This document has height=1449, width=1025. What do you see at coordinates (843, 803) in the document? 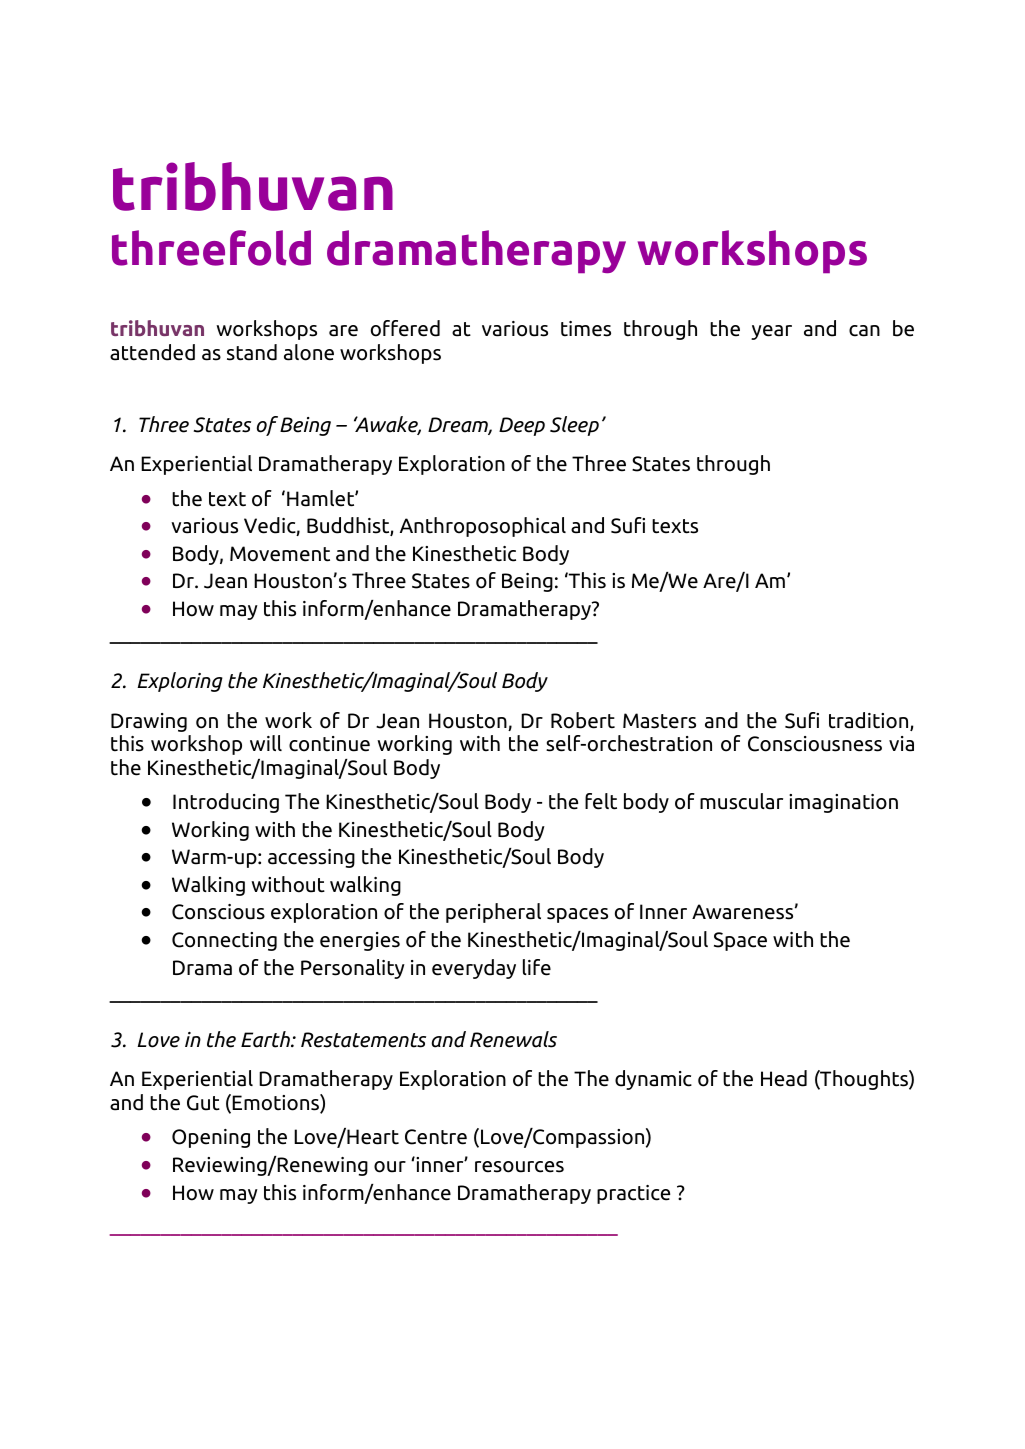
I see `imagination` at bounding box center [843, 803].
